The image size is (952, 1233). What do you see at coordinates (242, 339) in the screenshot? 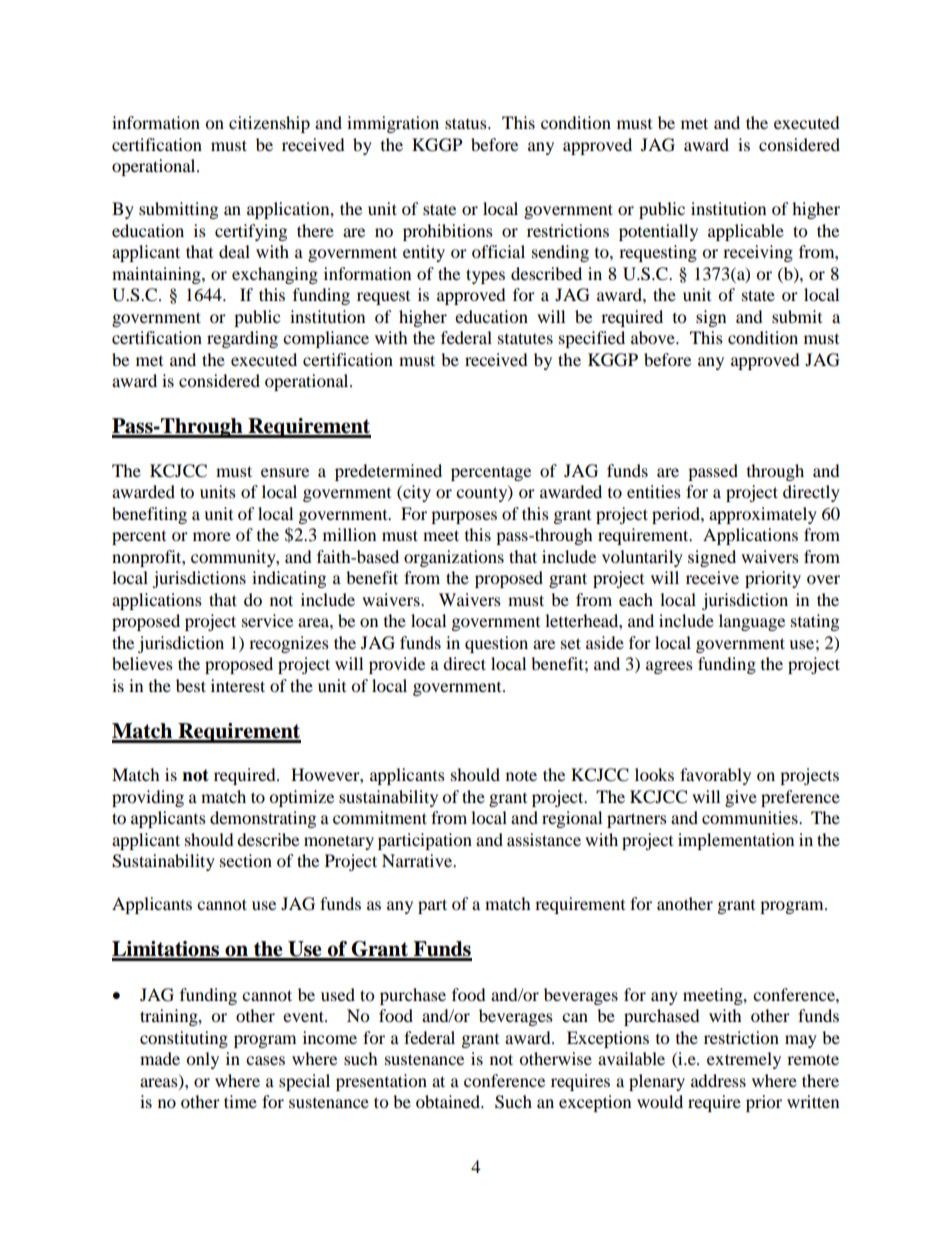
I see `regarding` at bounding box center [242, 339].
